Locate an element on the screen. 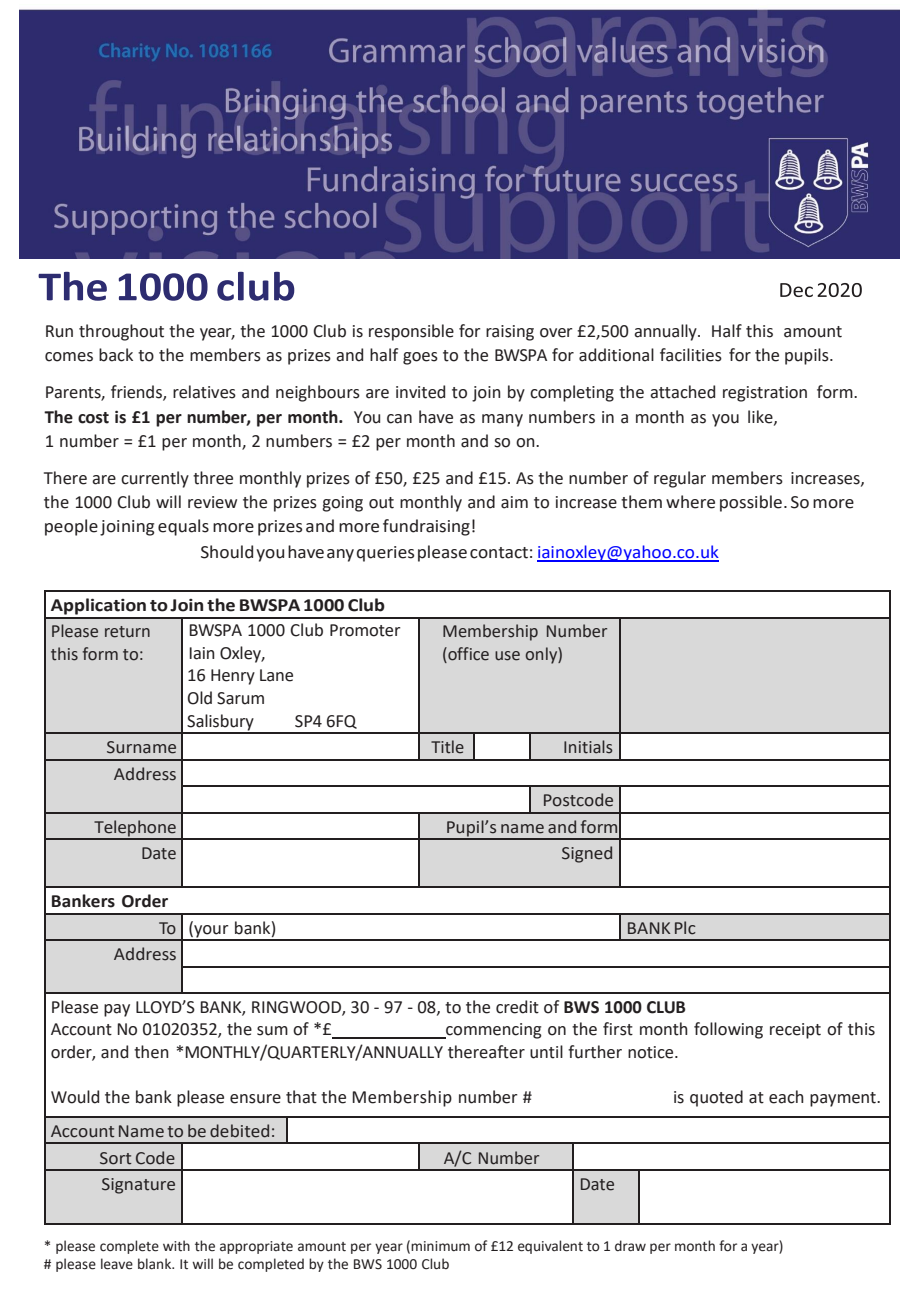 This screenshot has height=1307, width=924. possible is located at coordinates (751, 503).
